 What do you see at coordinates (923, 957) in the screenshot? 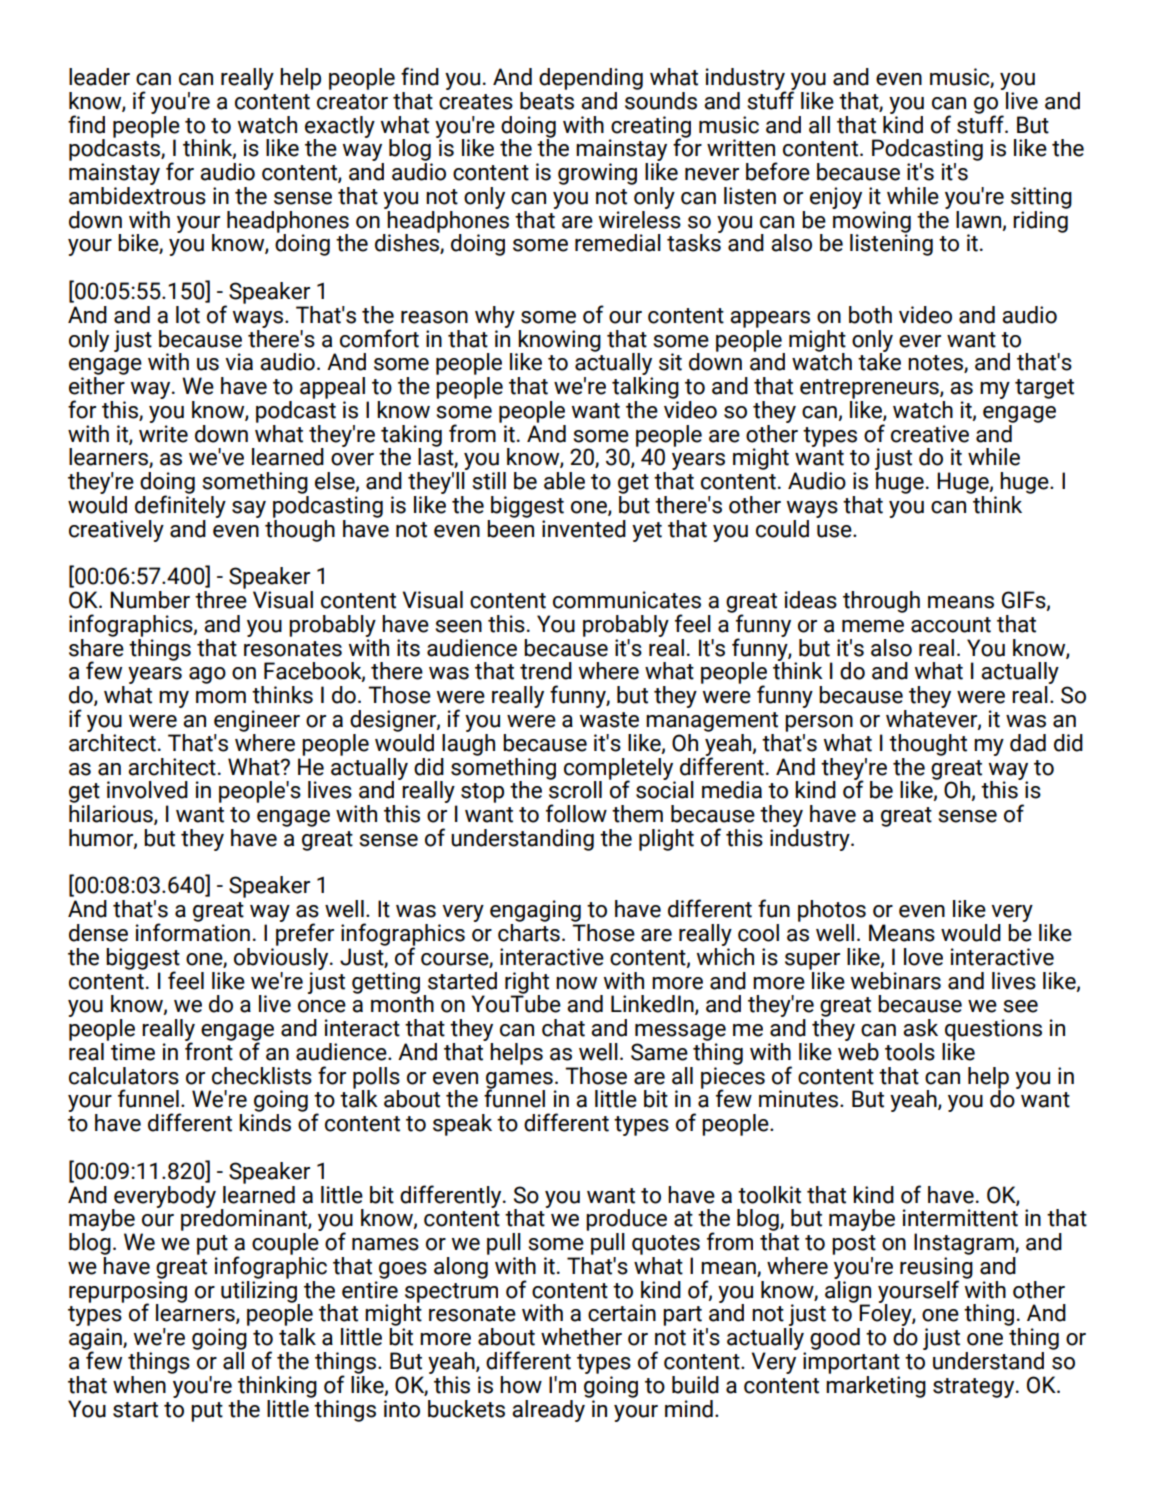
I see `love` at bounding box center [923, 957].
